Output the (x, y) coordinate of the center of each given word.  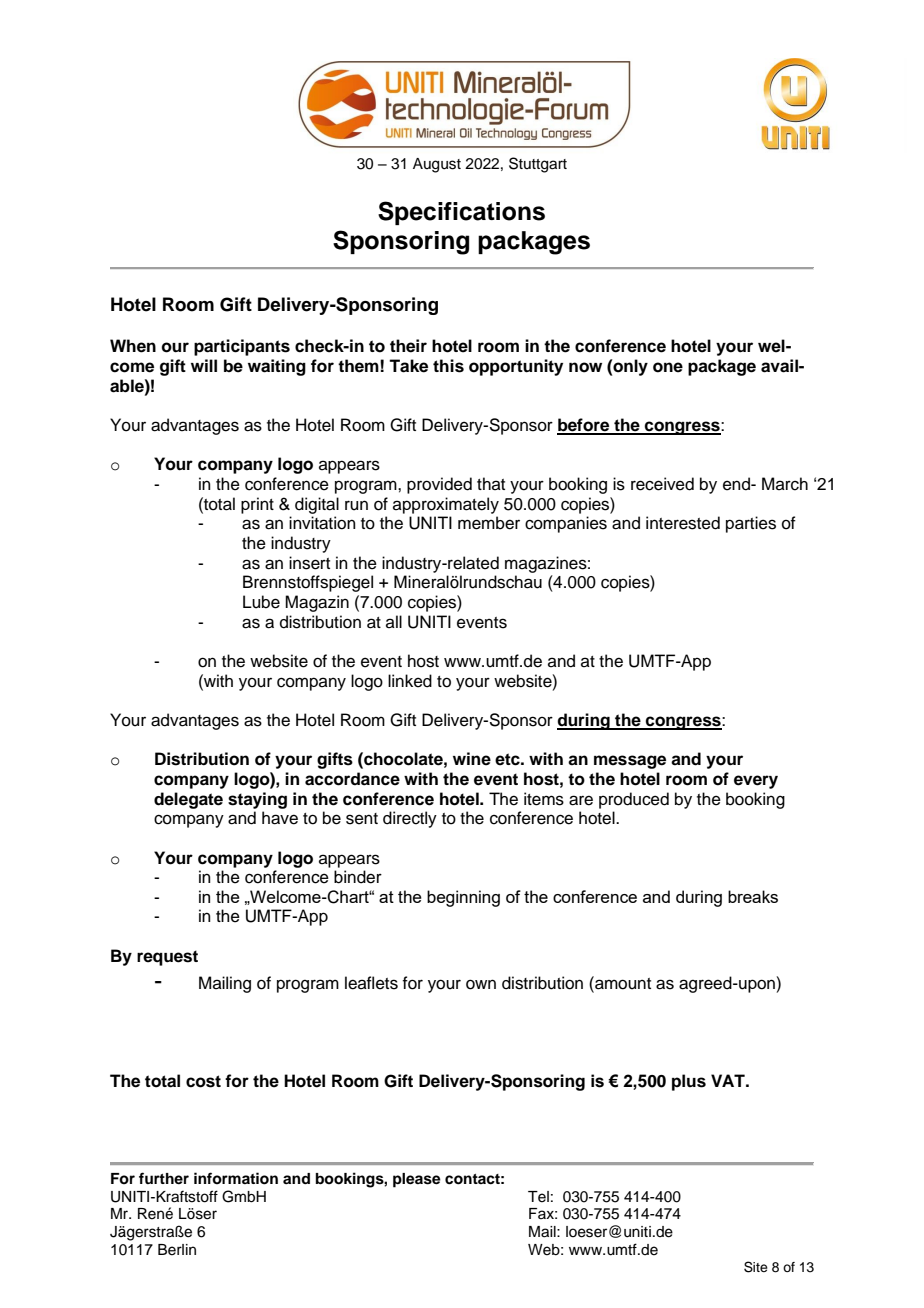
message (630, 762)
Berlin (177, 1250)
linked (410, 681)
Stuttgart (538, 165)
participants (242, 347)
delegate (188, 800)
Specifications (461, 213)
